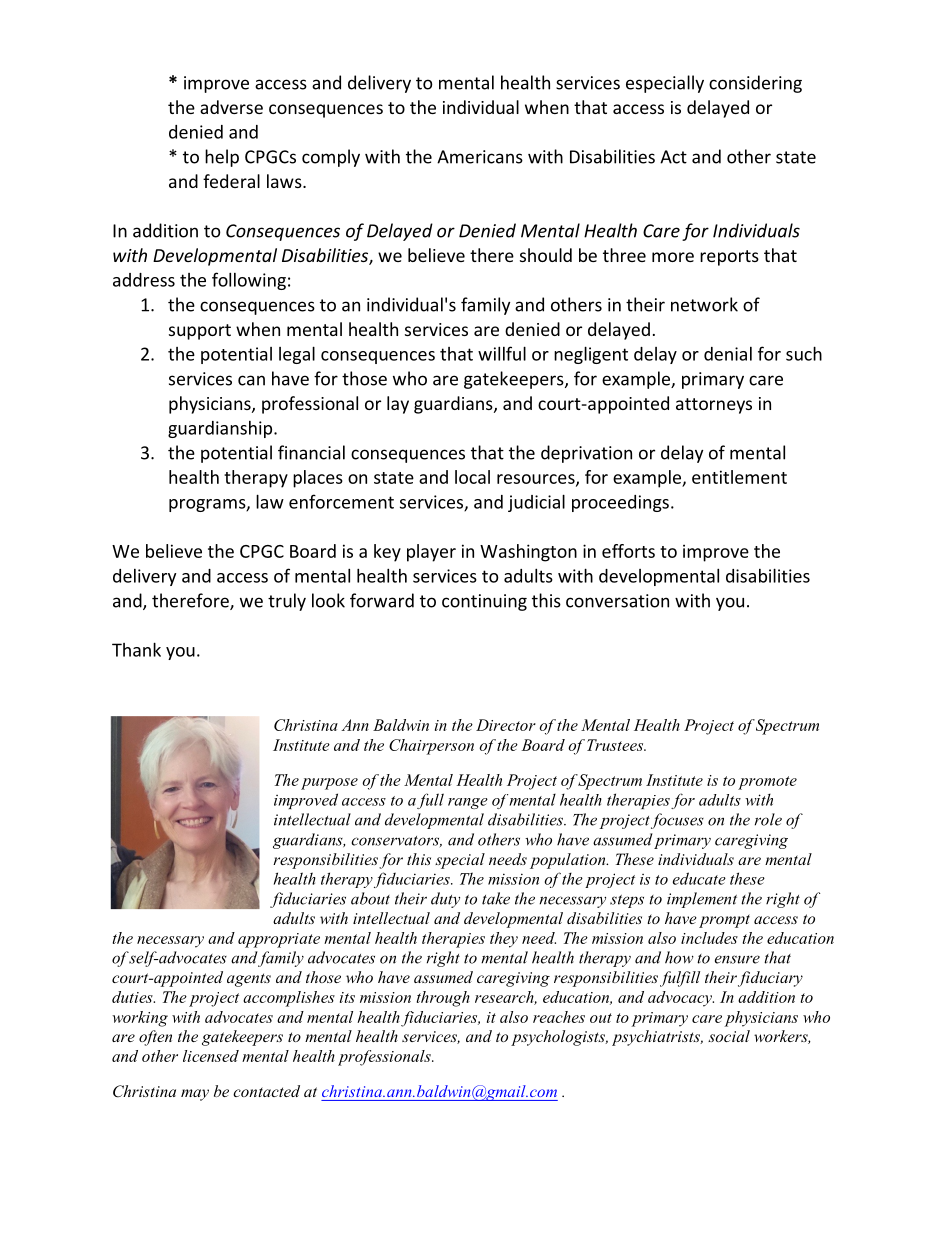  I want to click on Director, so click(506, 725).
